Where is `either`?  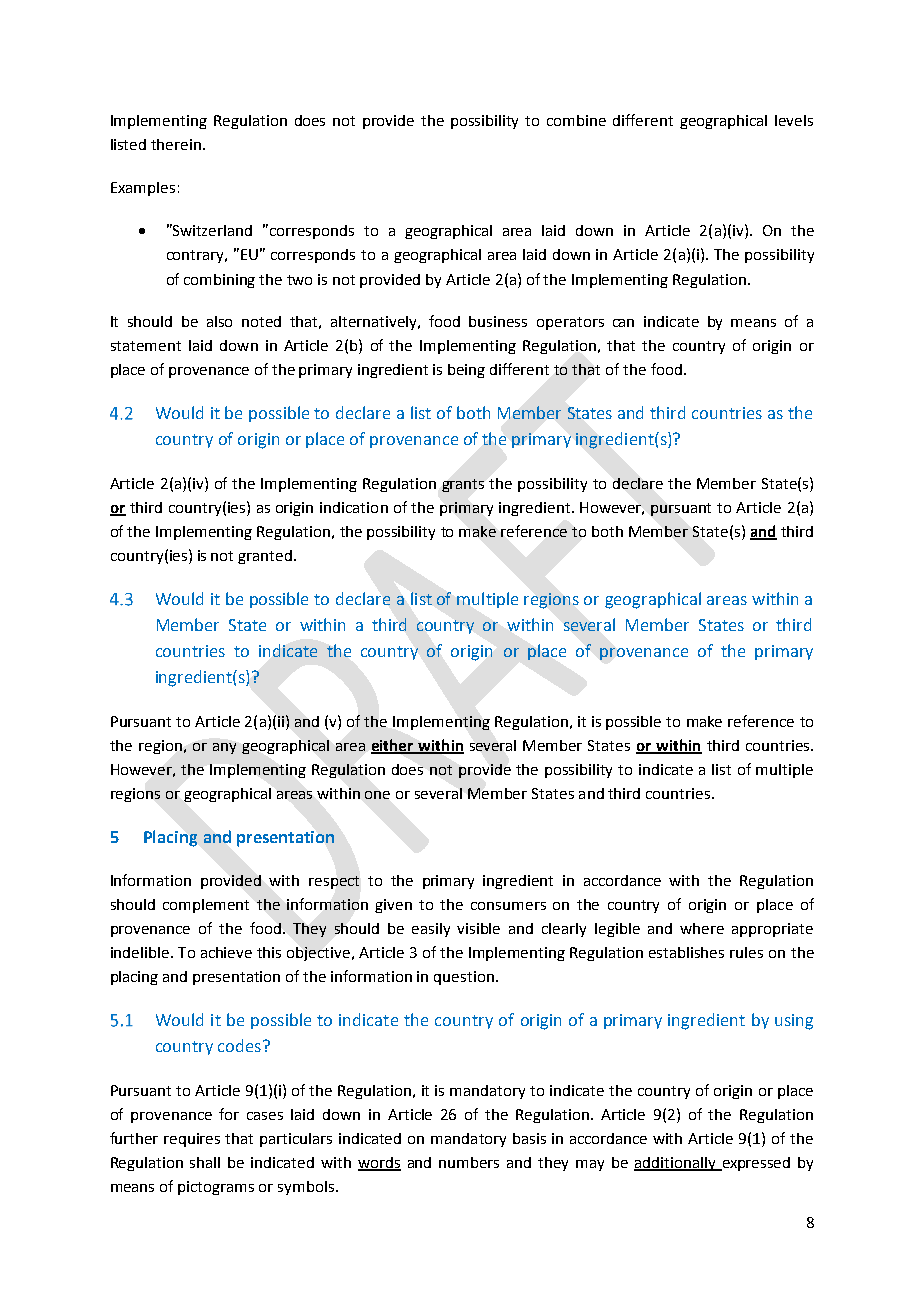
either is located at coordinates (393, 746).
